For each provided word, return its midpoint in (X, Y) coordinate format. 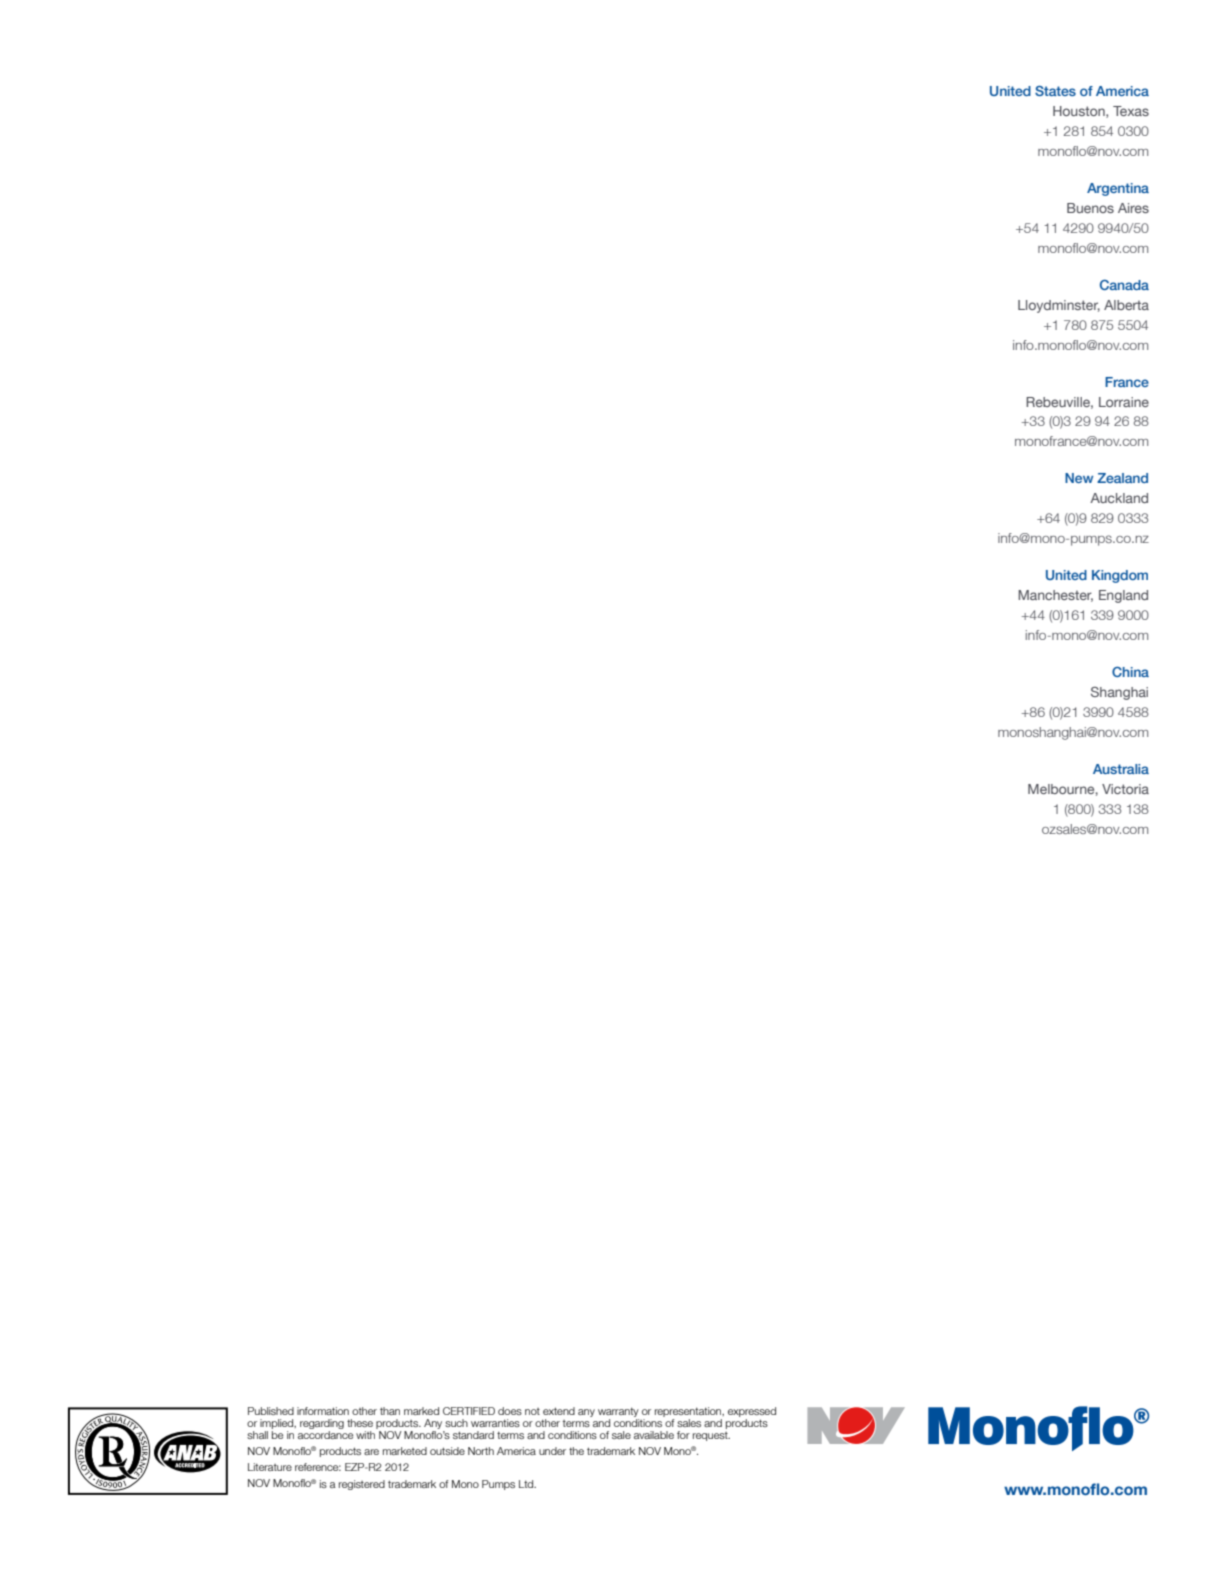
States (1055, 91)
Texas (1131, 111)
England (1123, 596)
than (390, 1411)
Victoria (1125, 789)
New (1079, 478)
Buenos (1090, 208)
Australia (1121, 769)
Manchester (1055, 596)
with (367, 1433)
